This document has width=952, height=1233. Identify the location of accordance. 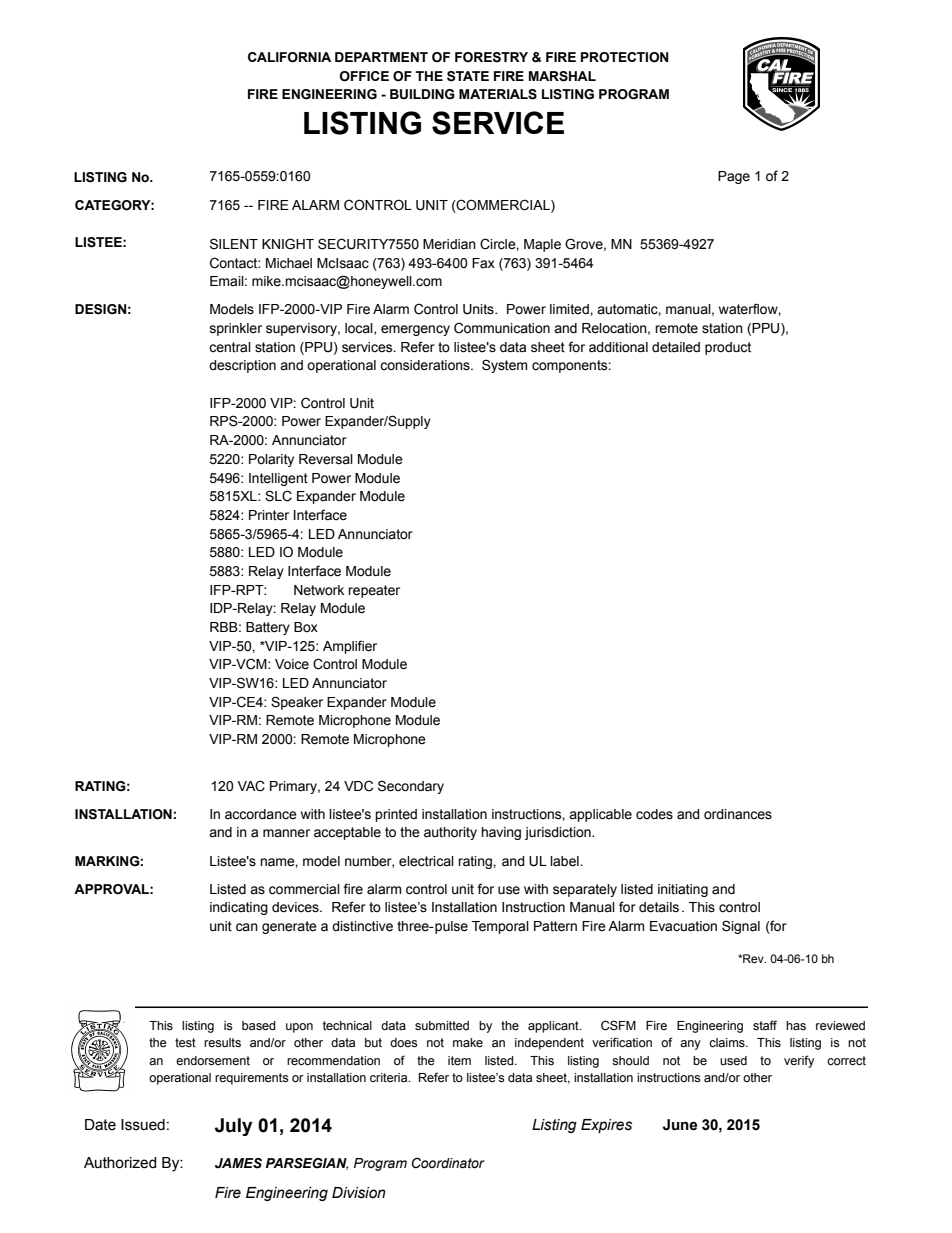
(261, 814).
